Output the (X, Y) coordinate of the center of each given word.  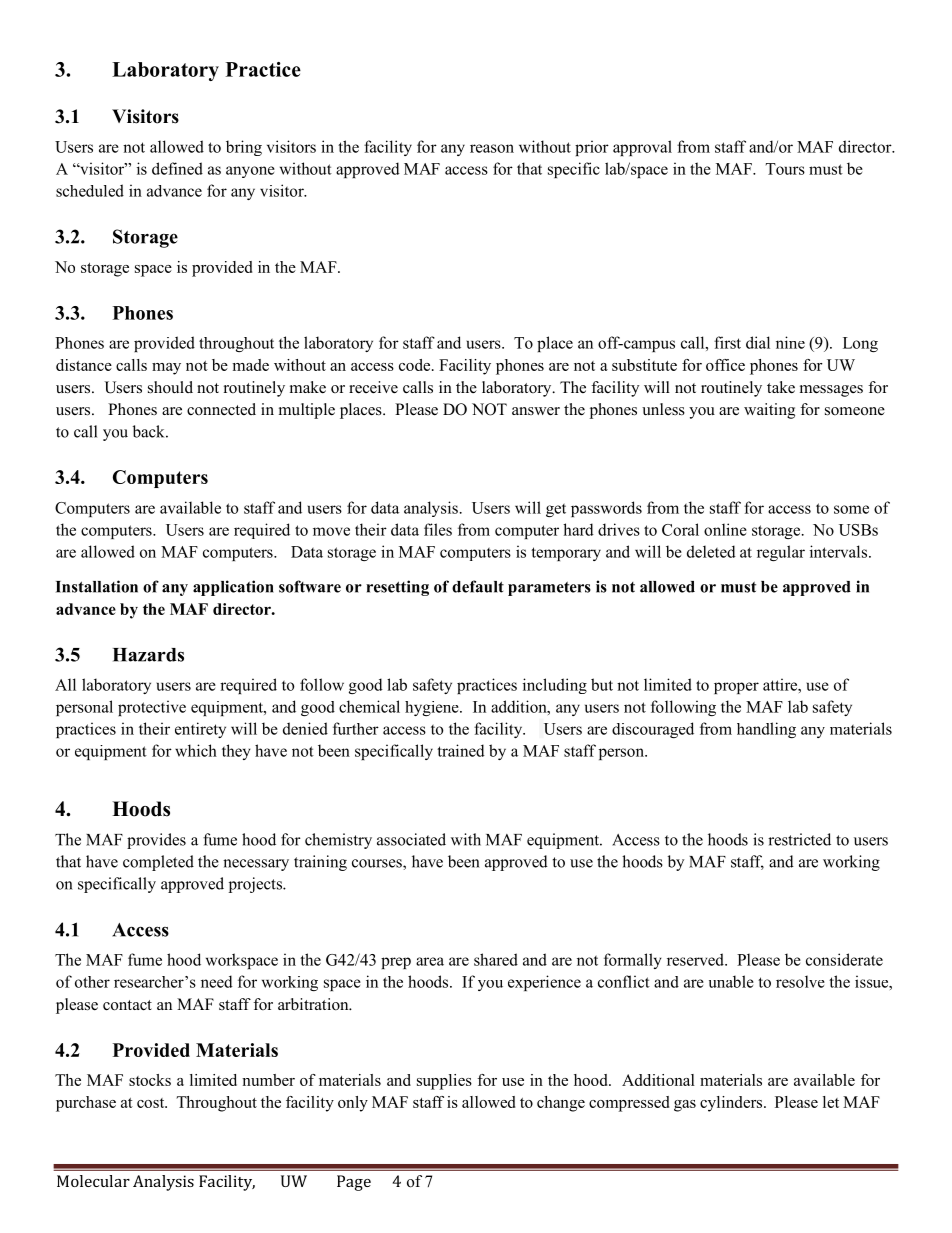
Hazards (148, 655)
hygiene (433, 708)
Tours (785, 169)
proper (736, 688)
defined (177, 168)
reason (492, 148)
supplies (444, 1082)
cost (152, 1103)
